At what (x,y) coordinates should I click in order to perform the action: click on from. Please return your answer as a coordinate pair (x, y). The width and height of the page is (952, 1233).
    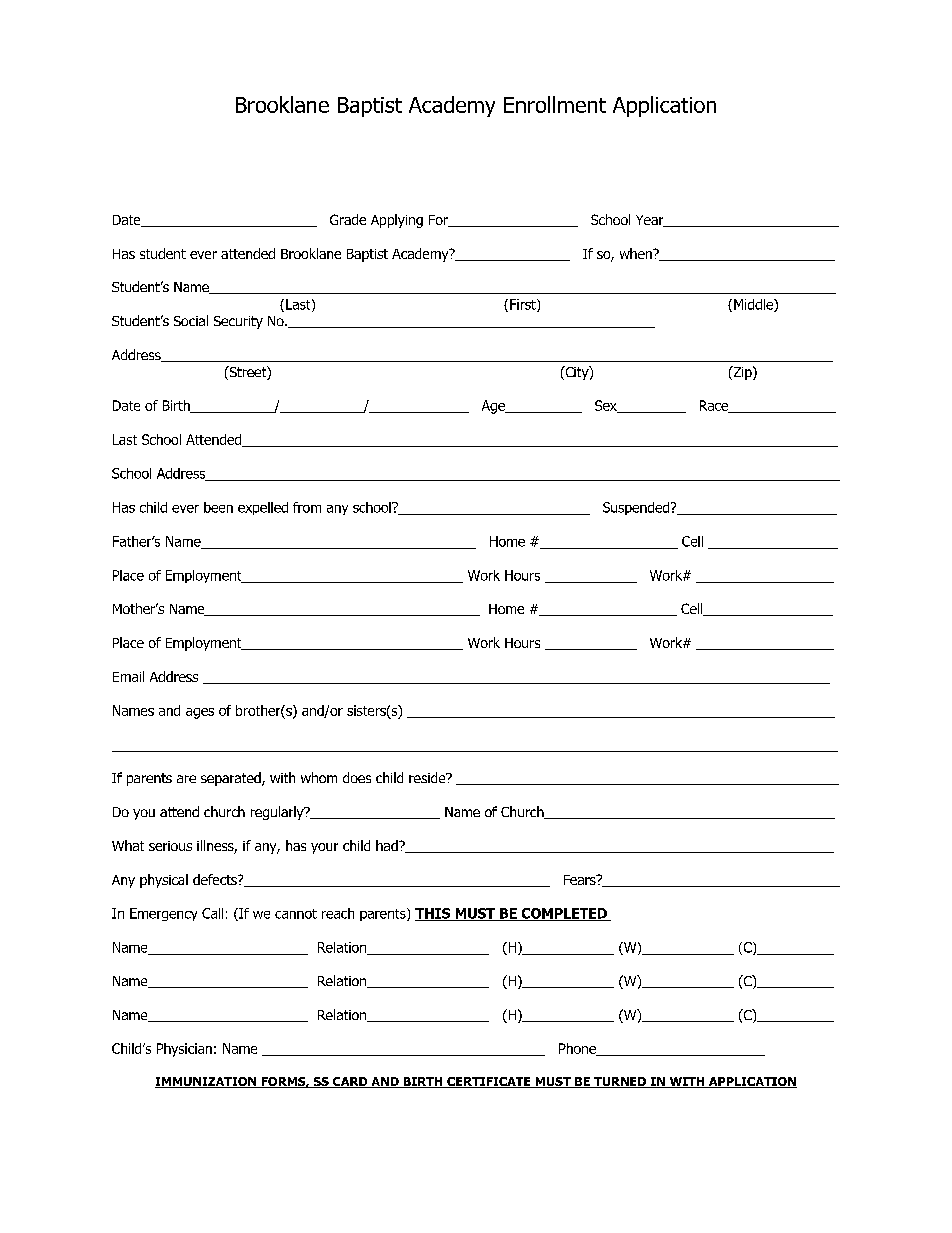
    Looking at the image, I should click on (307, 507).
